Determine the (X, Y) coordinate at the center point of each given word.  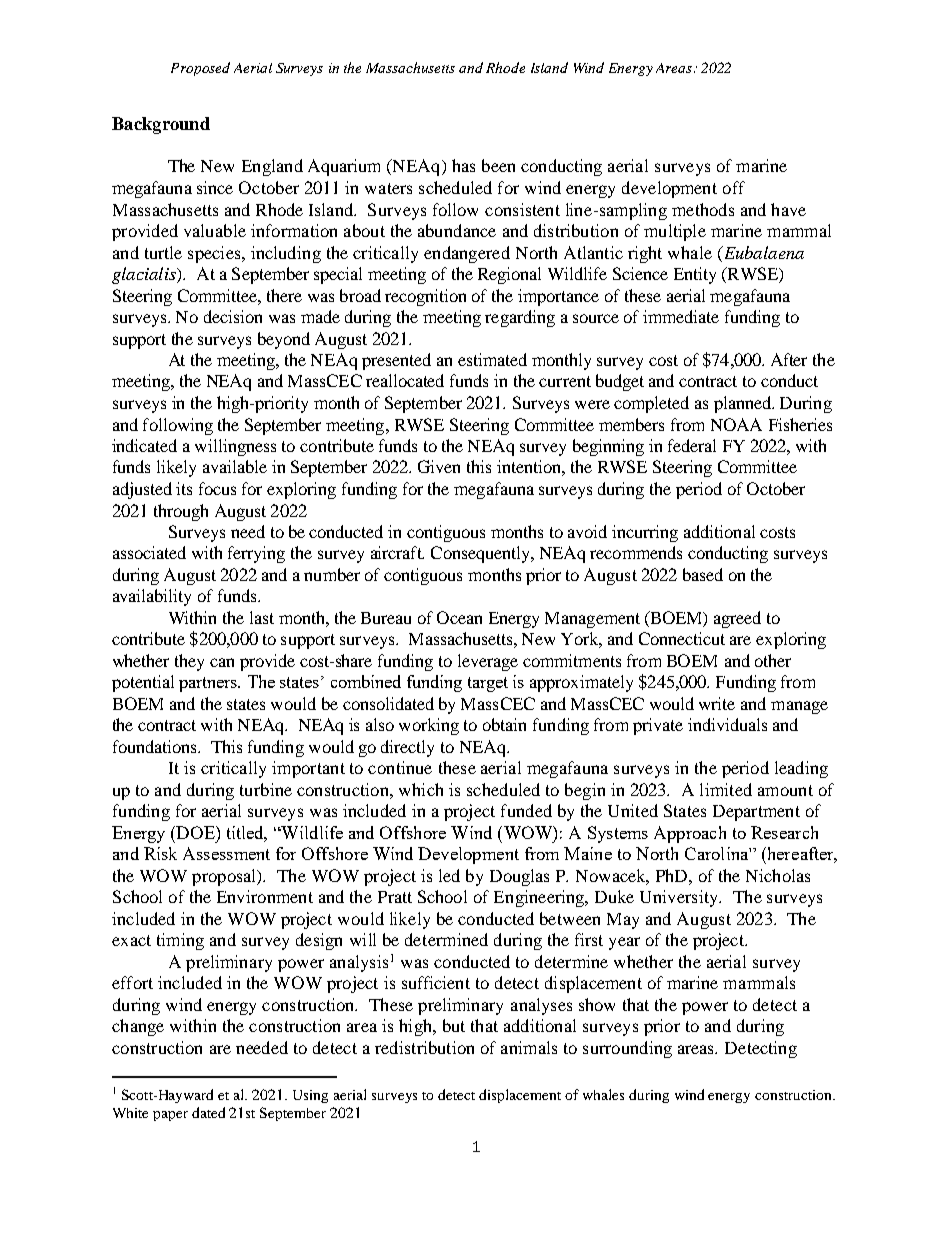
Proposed (200, 69)
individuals (727, 724)
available (235, 466)
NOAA (736, 424)
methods (703, 209)
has (463, 165)
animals (529, 1047)
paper (170, 1116)
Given (439, 466)
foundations (156, 746)
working (429, 726)
